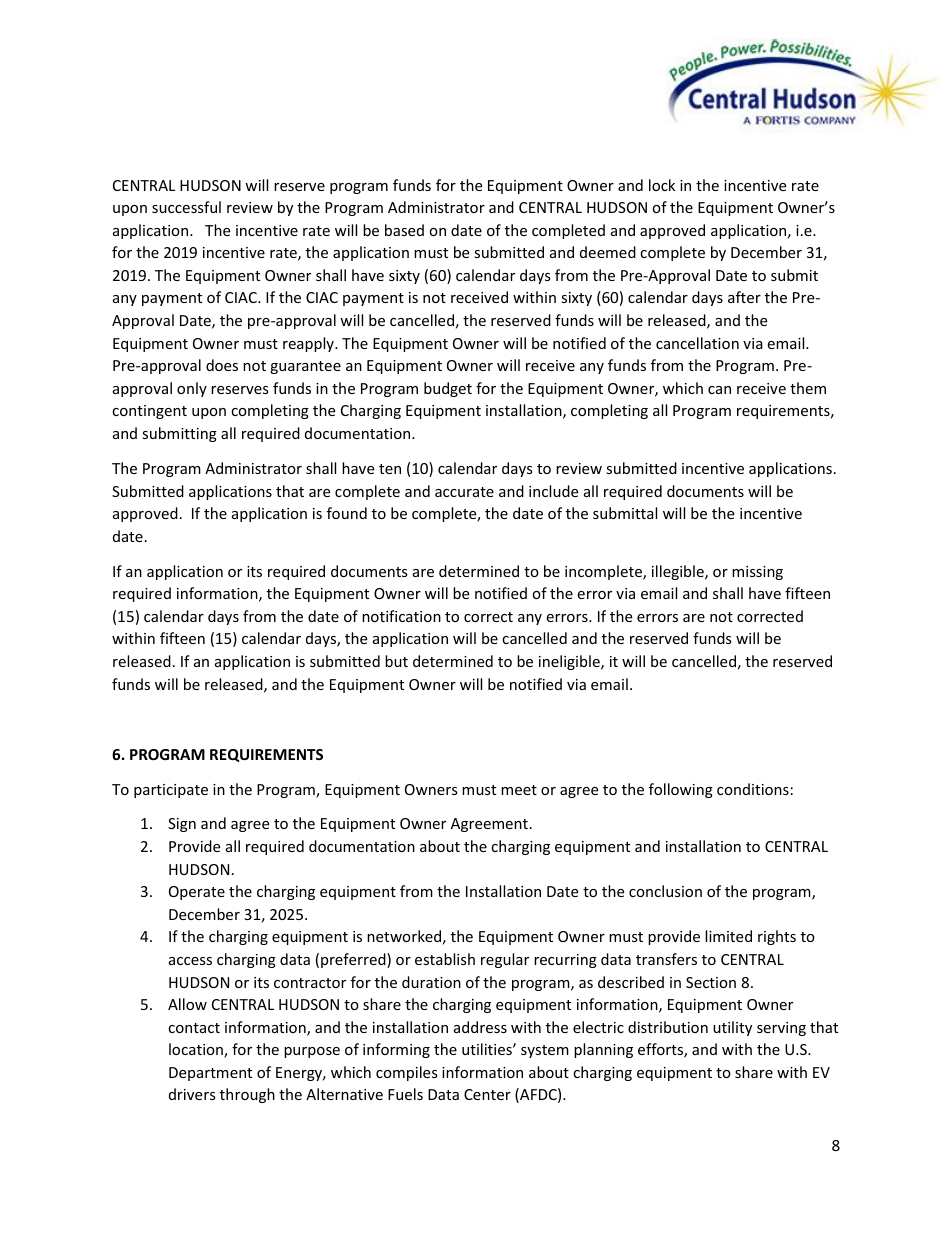 Image resolution: width=952 pixels, height=1233 pixels. What do you see at coordinates (186, 207) in the screenshot?
I see `successful` at bounding box center [186, 207].
